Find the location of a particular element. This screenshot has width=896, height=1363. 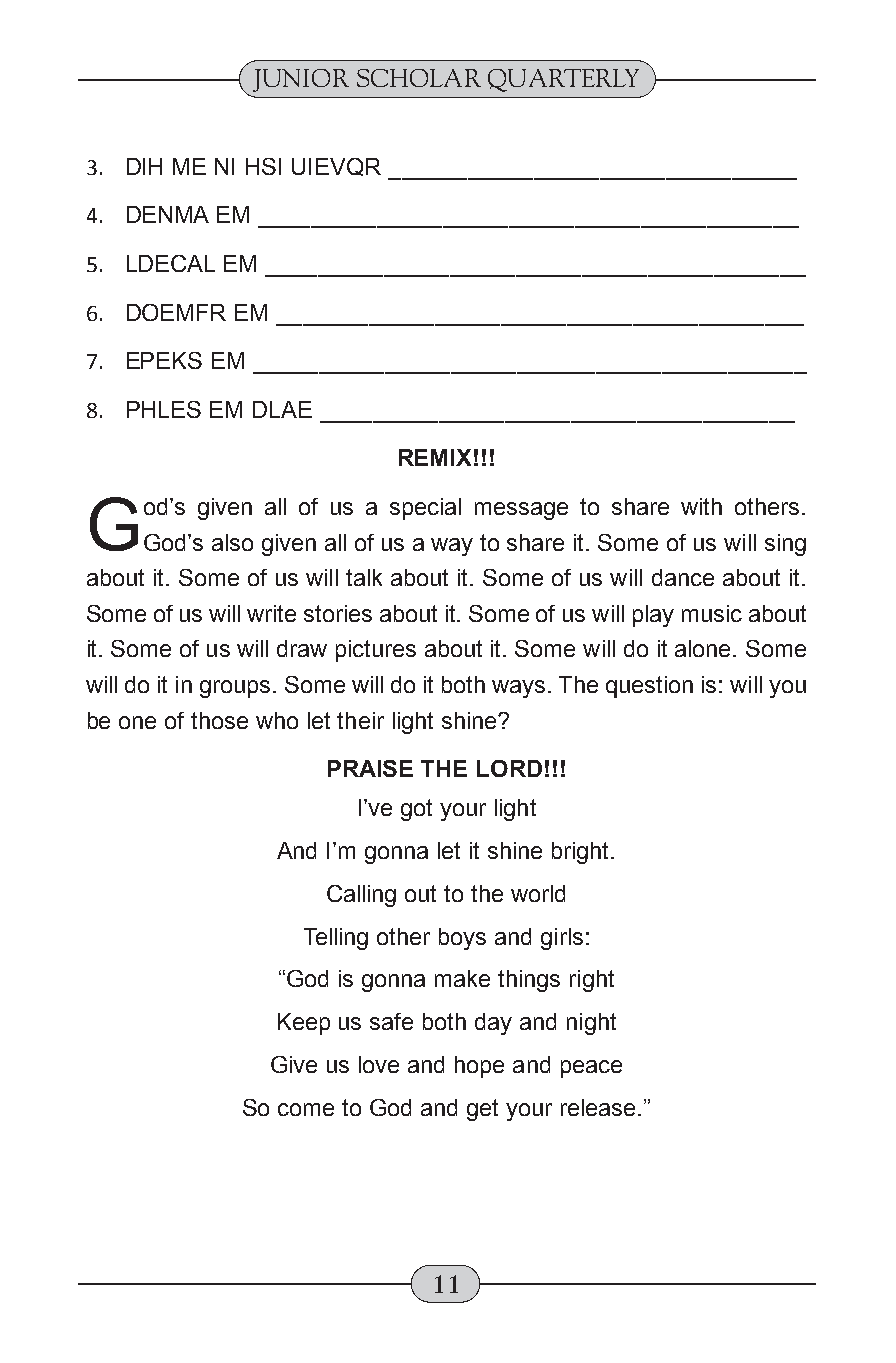

HSI is located at coordinates (263, 166).
